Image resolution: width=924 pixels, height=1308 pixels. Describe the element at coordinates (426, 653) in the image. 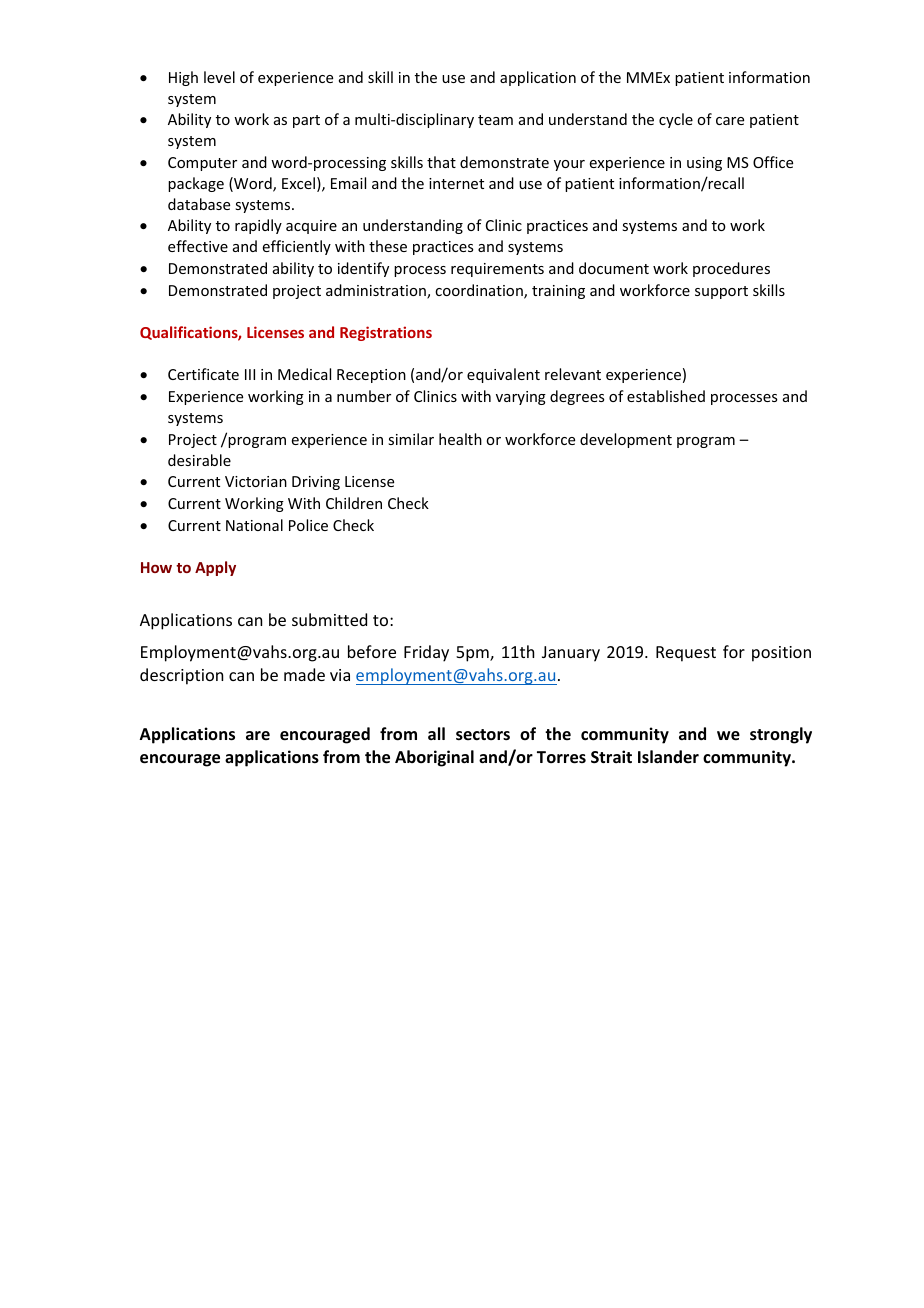

I see `Friday` at that location.
